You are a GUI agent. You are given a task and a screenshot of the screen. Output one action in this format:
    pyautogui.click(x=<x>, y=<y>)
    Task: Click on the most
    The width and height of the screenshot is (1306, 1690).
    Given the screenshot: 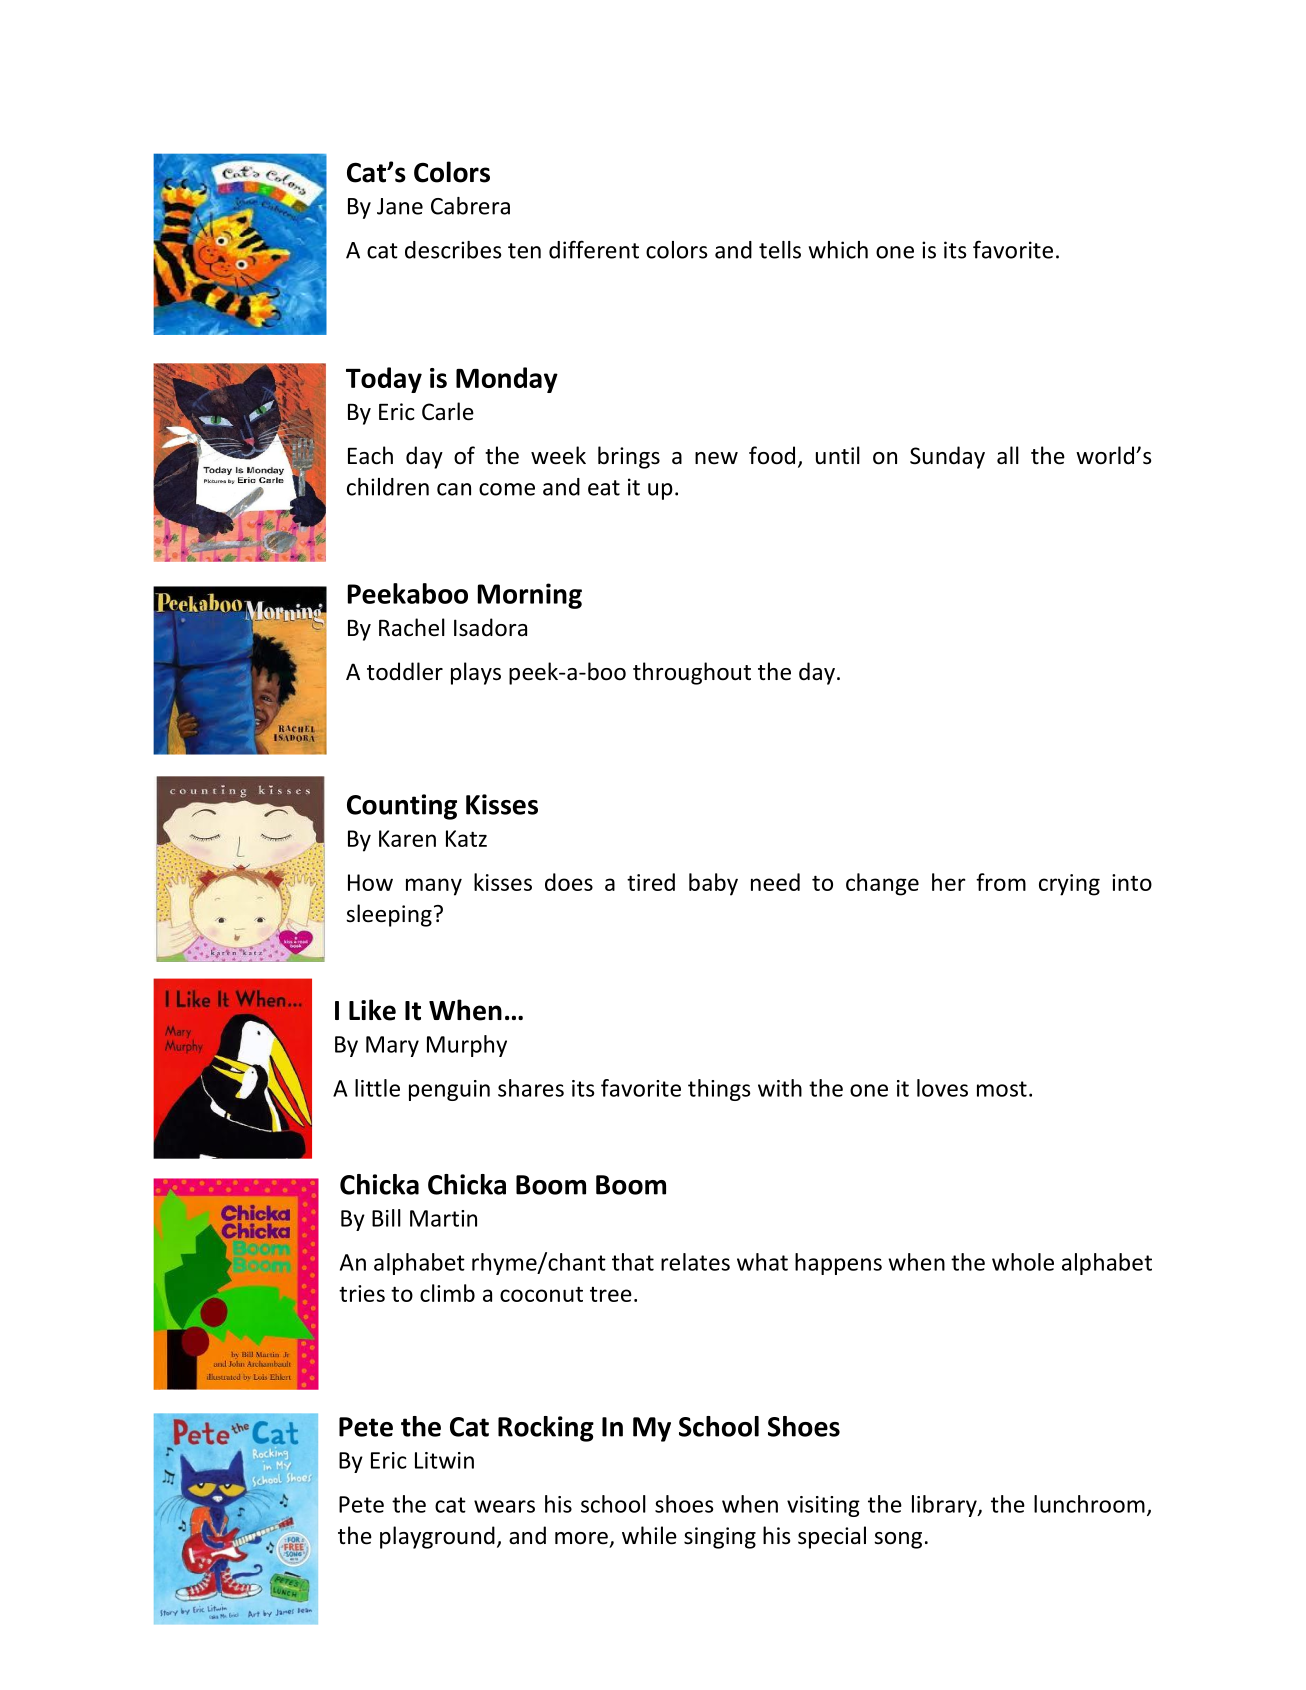 What is the action you would take?
    pyautogui.click(x=1002, y=1089)
